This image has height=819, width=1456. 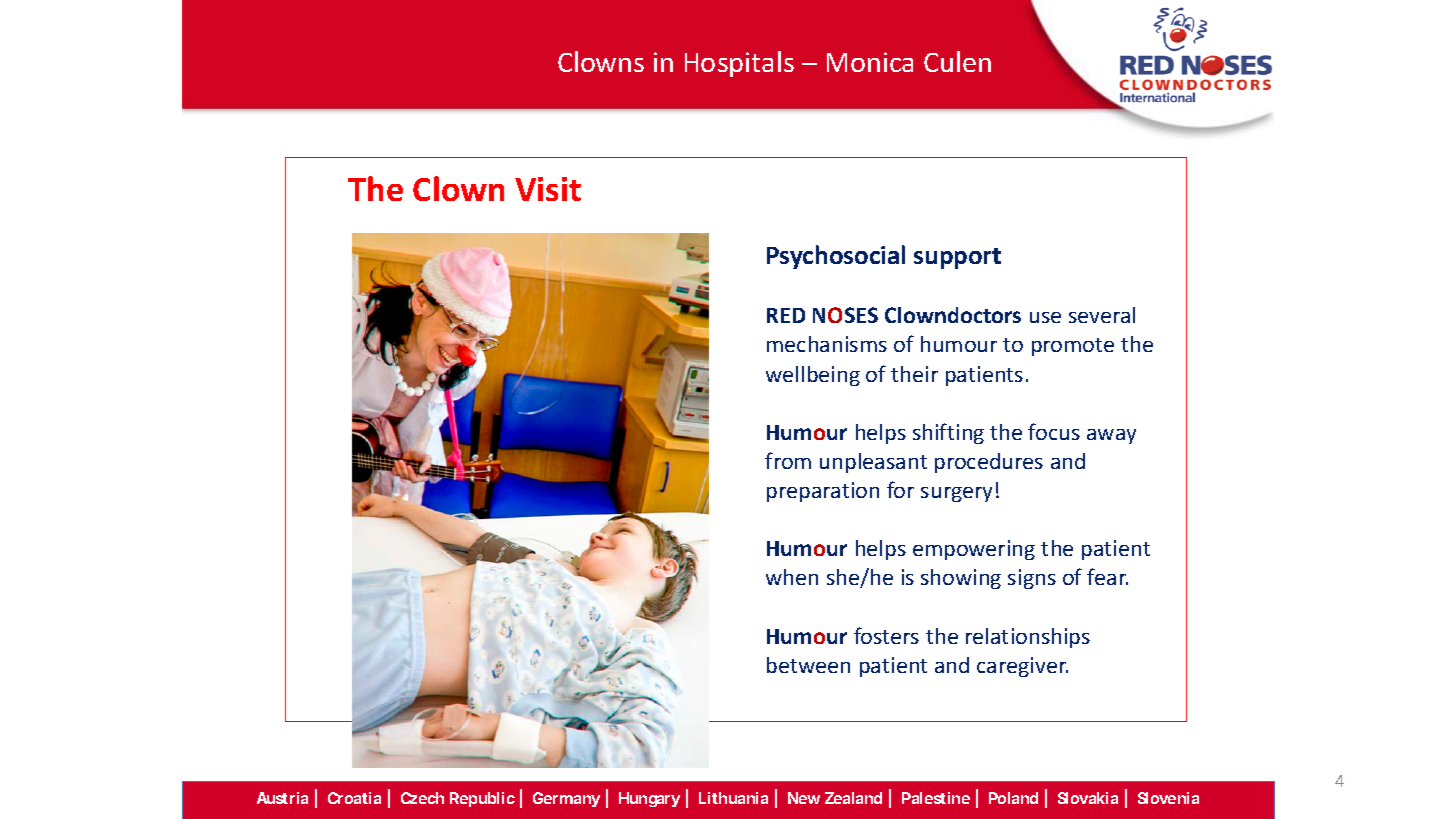 What do you see at coordinates (422, 798) in the image?
I see `Czech` at bounding box center [422, 798].
